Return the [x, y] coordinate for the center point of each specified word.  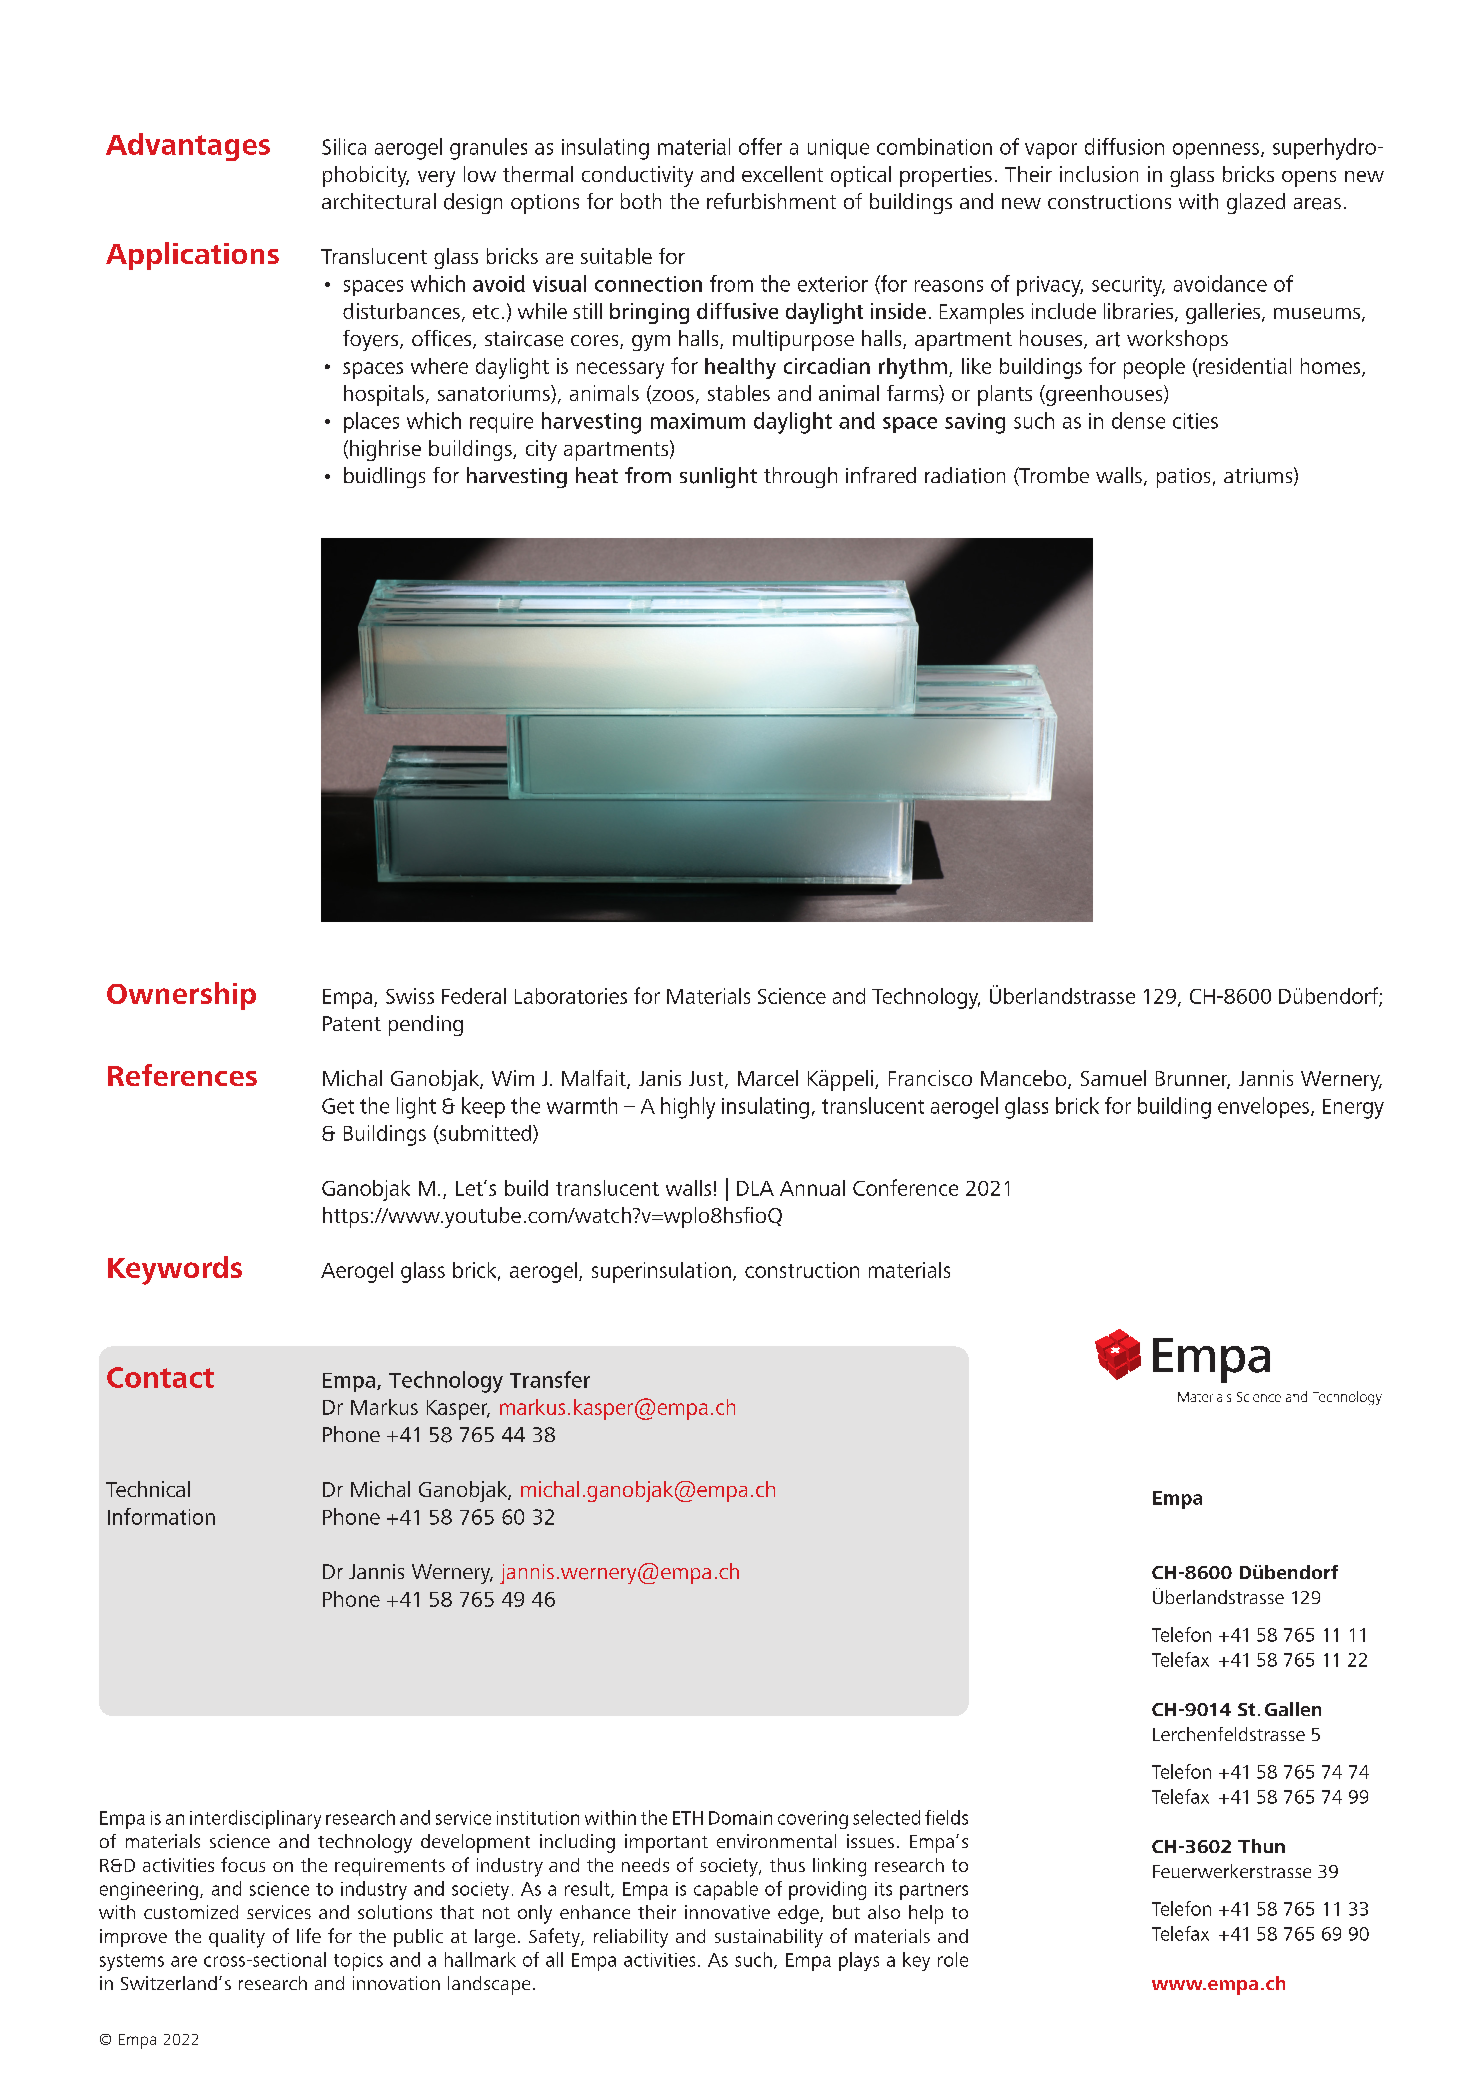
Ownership [181, 996]
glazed [1256, 203]
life [309, 1935]
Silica [344, 146]
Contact [160, 1377]
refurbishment [771, 201]
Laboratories [571, 996]
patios [1183, 478]
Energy [1353, 1109]
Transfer [550, 1379]
